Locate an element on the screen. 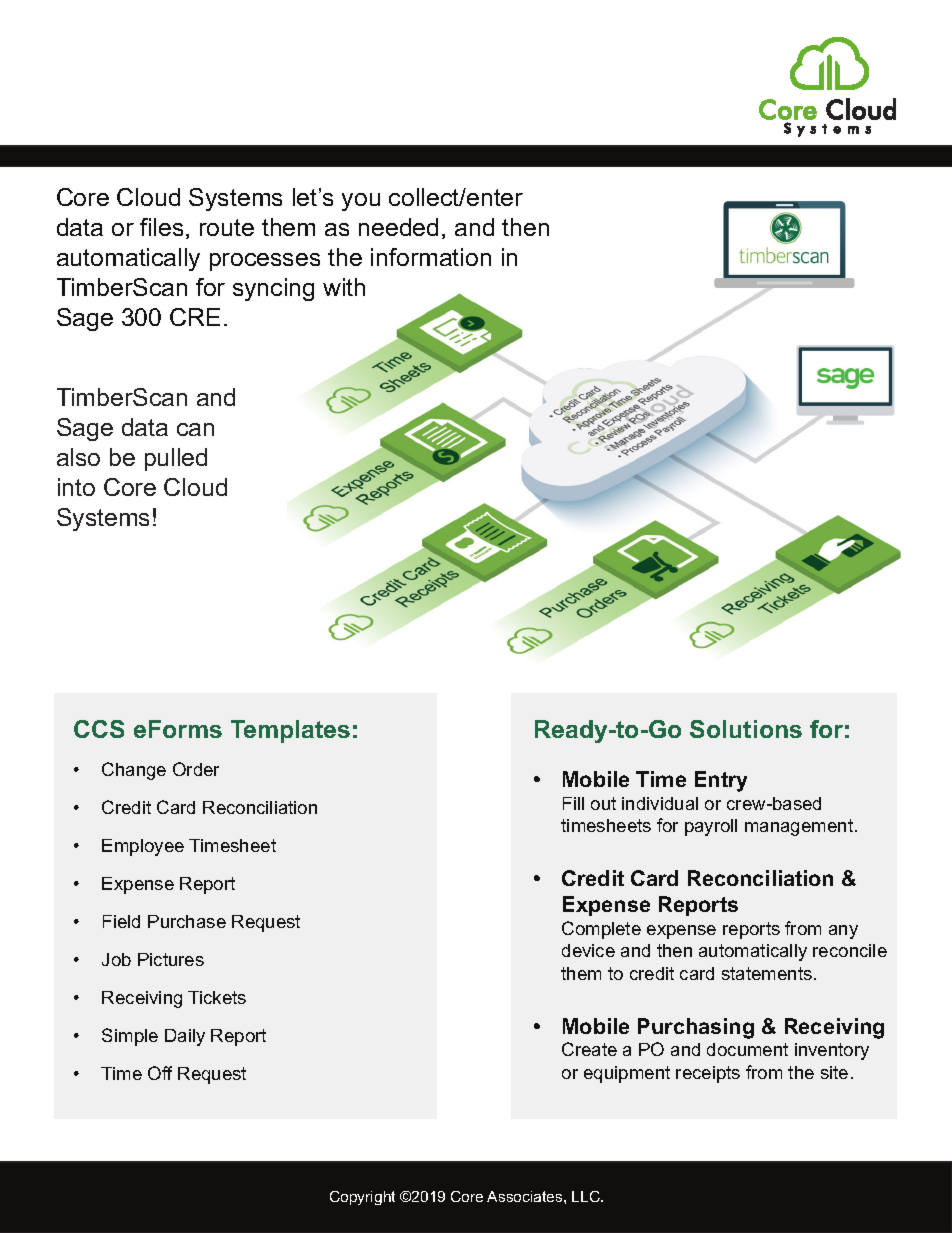 This screenshot has height=1233, width=952. Off is located at coordinates (160, 1073).
